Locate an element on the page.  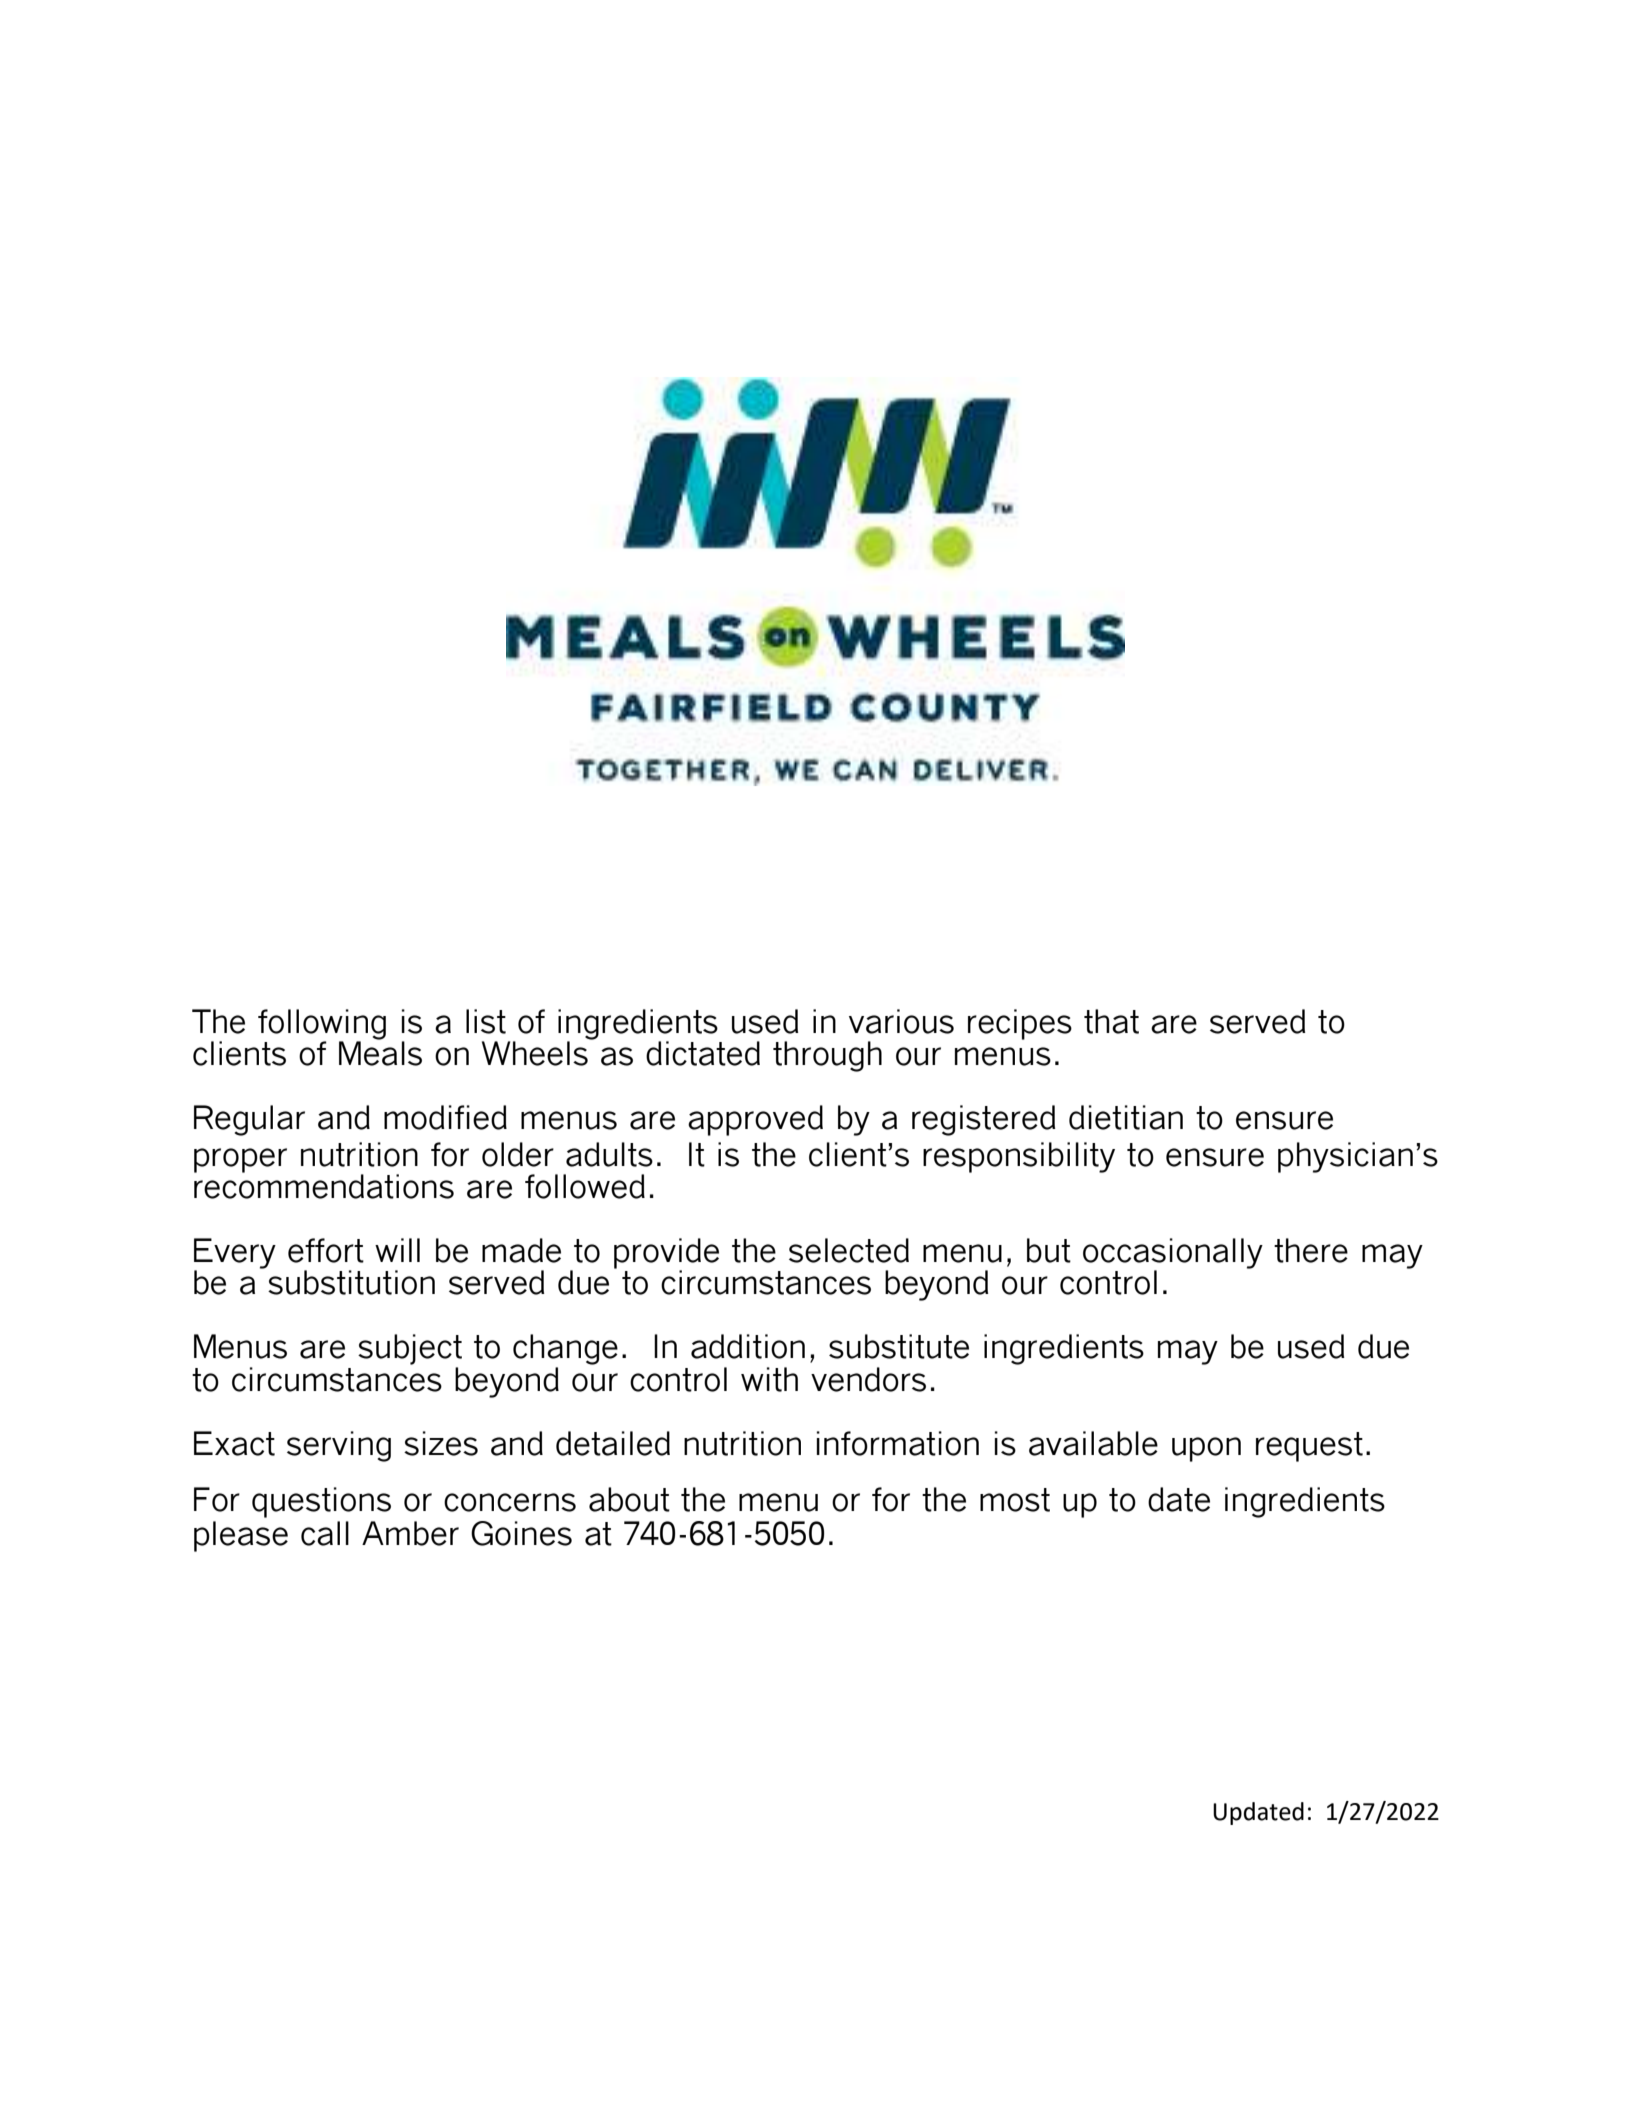
following is located at coordinates (322, 1025).
